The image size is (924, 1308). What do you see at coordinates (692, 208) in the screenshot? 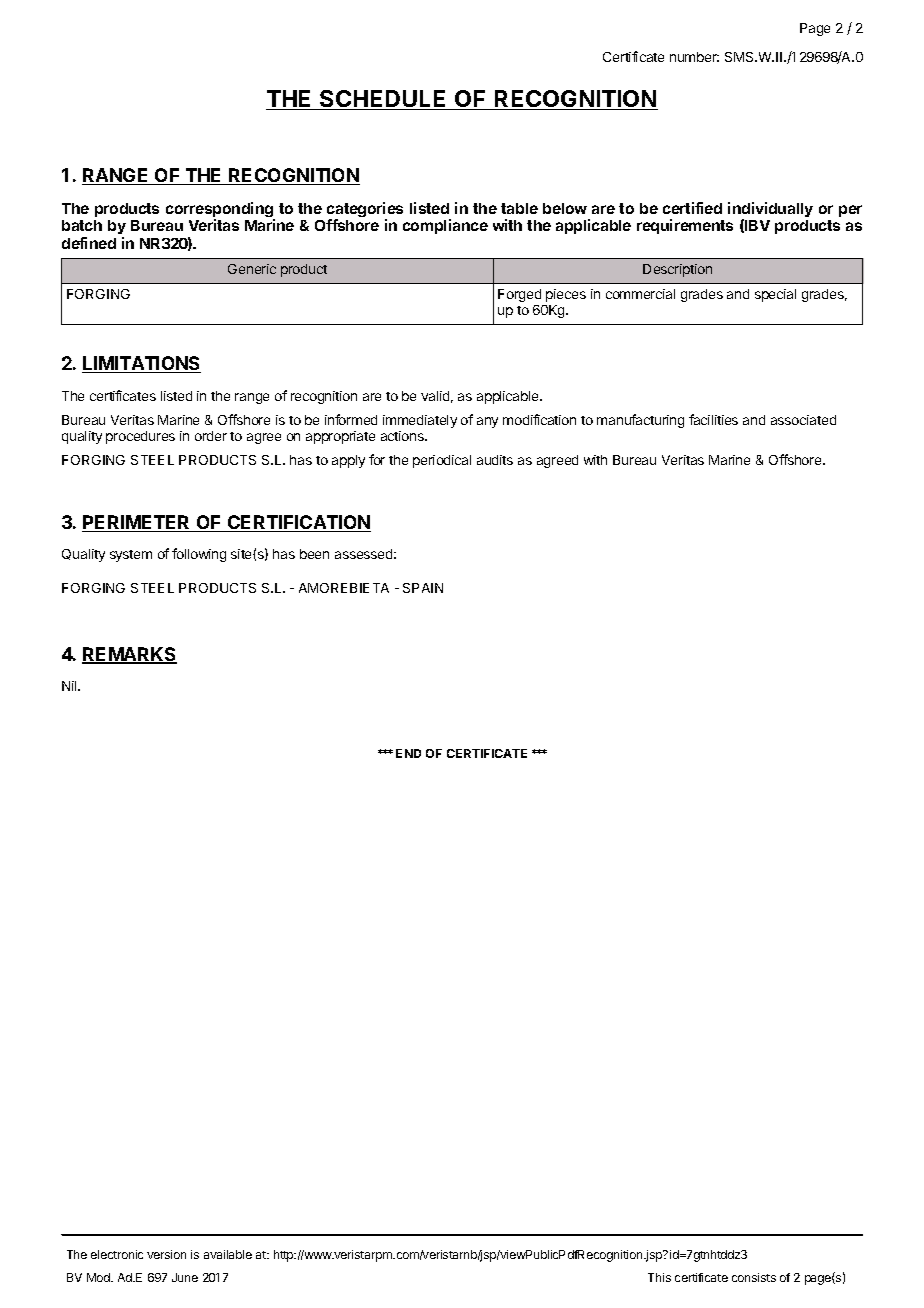
I see `certified` at bounding box center [692, 208].
